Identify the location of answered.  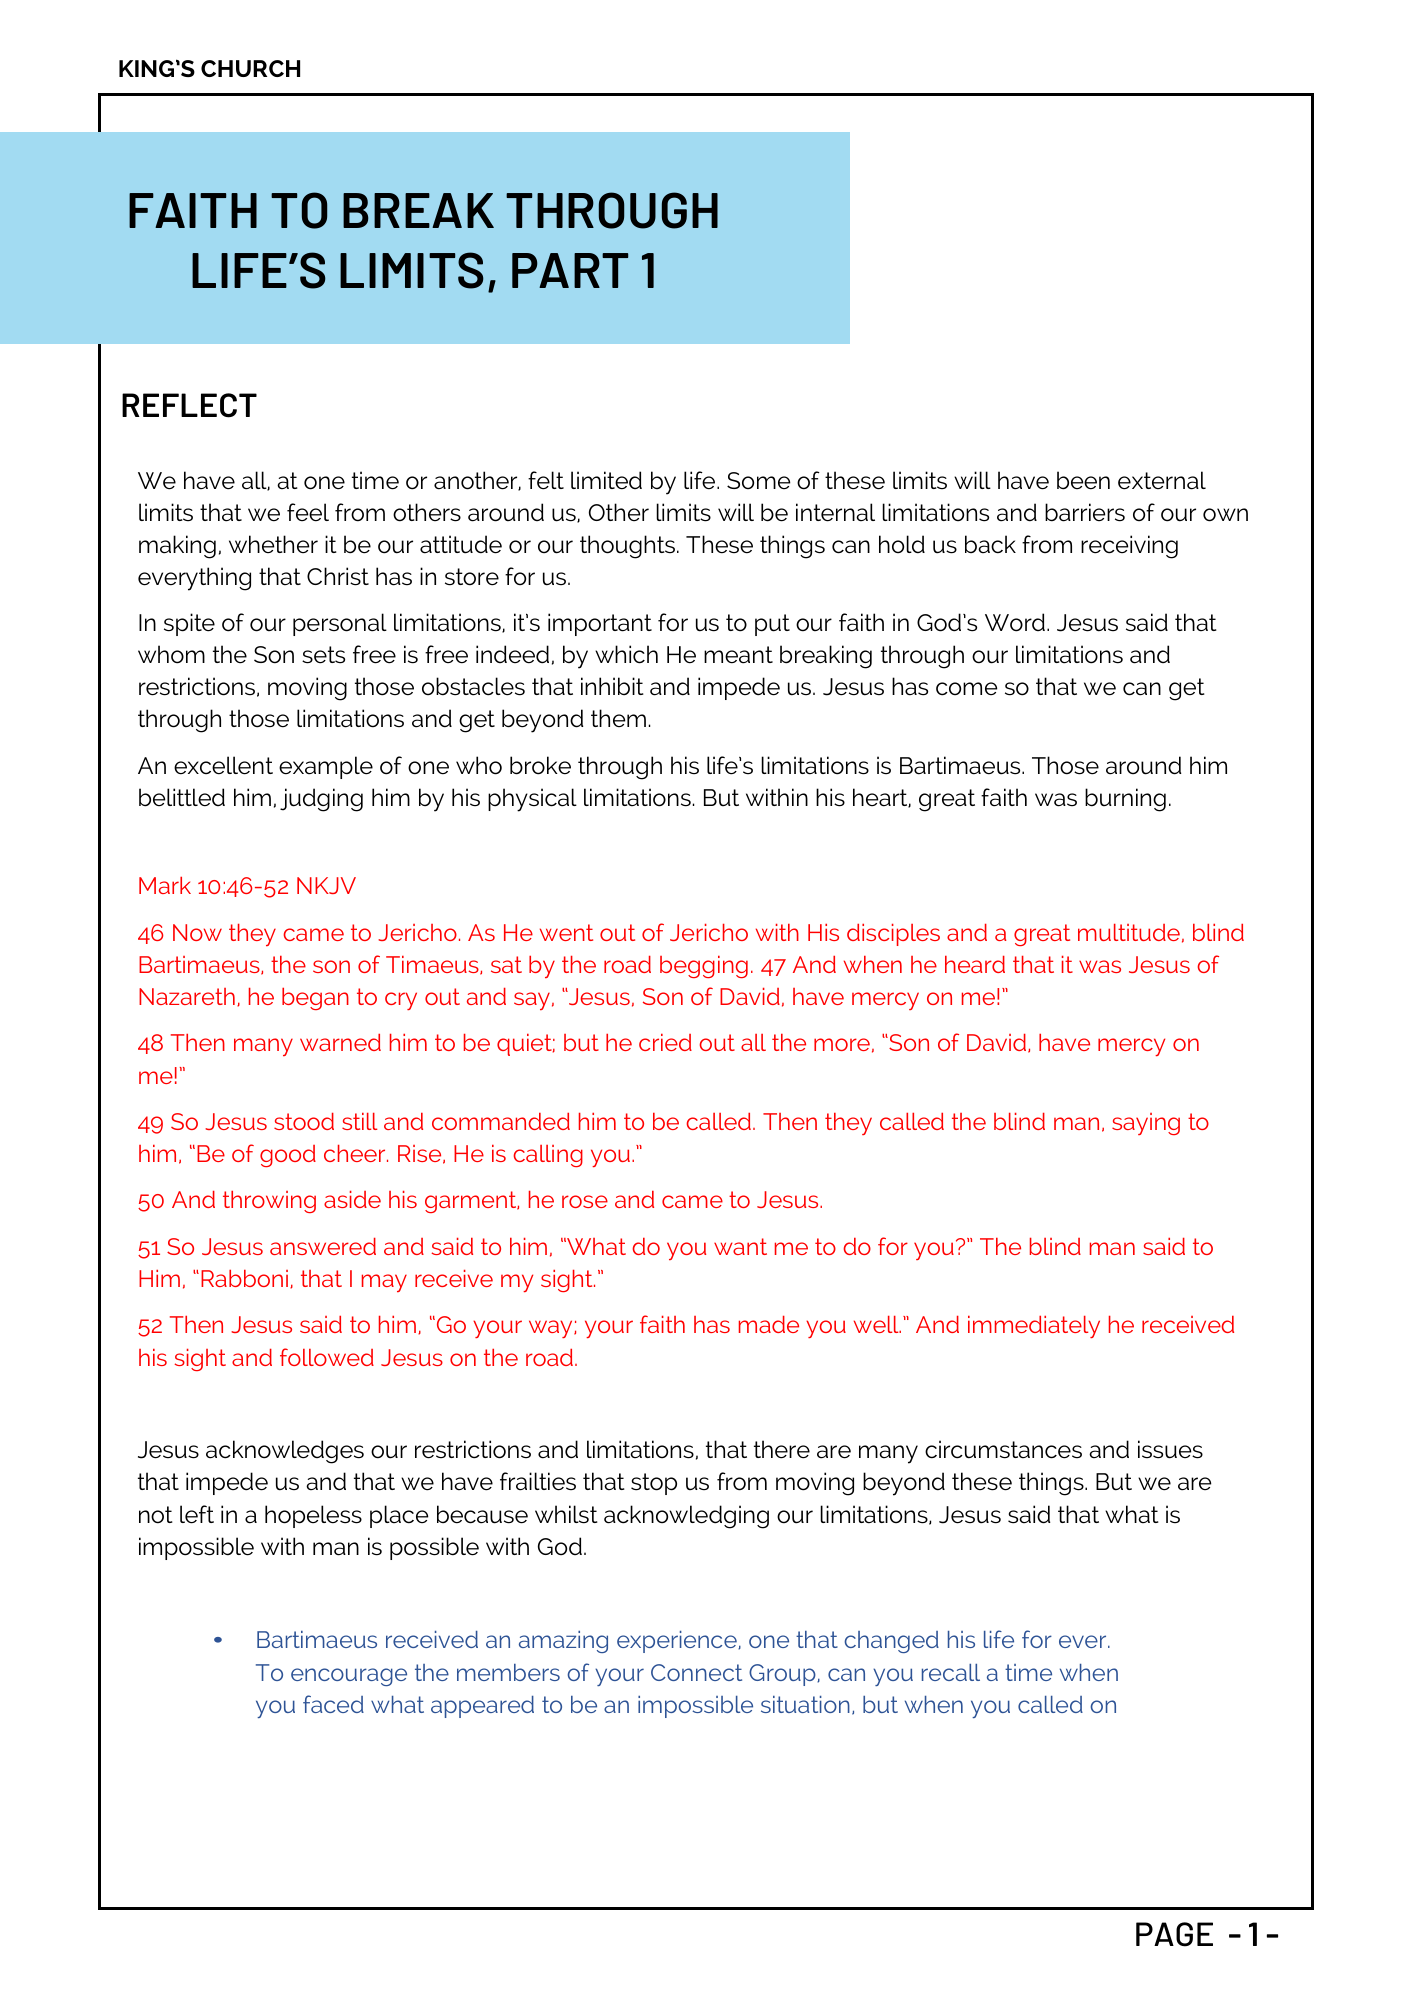
(323, 1246).
